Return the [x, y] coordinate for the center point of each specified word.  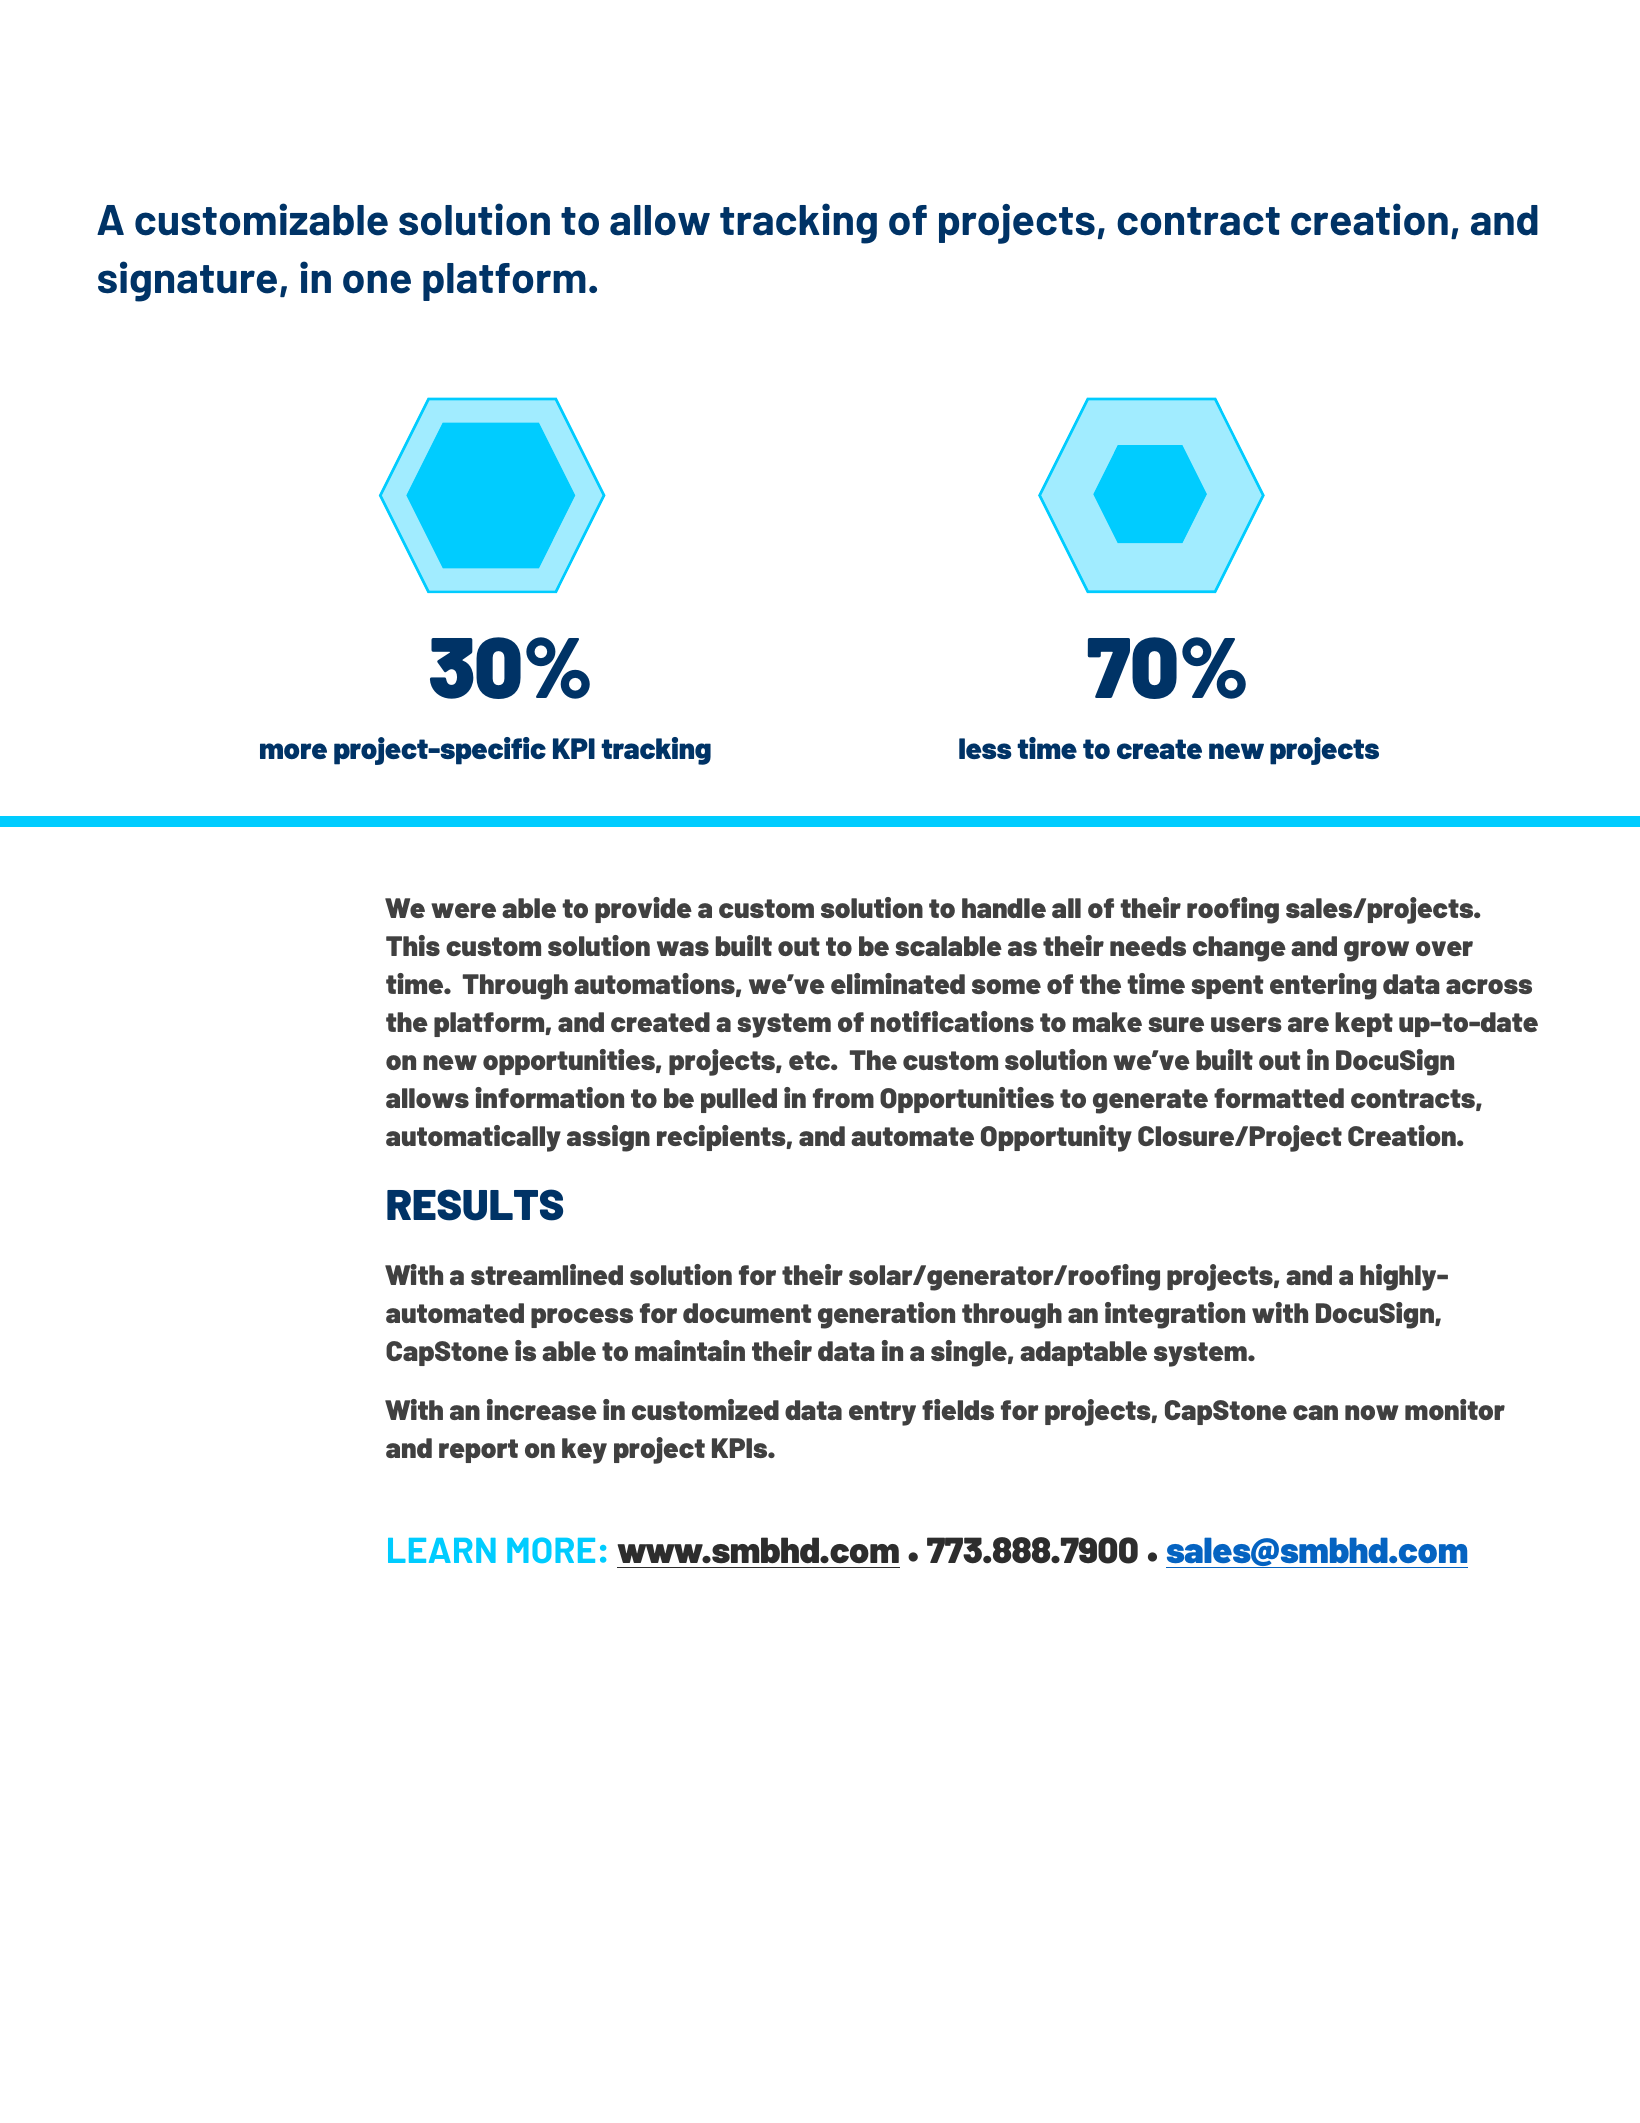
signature [187, 281]
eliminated [898, 983]
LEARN [442, 1550]
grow [1376, 951]
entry [882, 1413]
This [413, 945]
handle [1004, 908]
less [985, 748]
